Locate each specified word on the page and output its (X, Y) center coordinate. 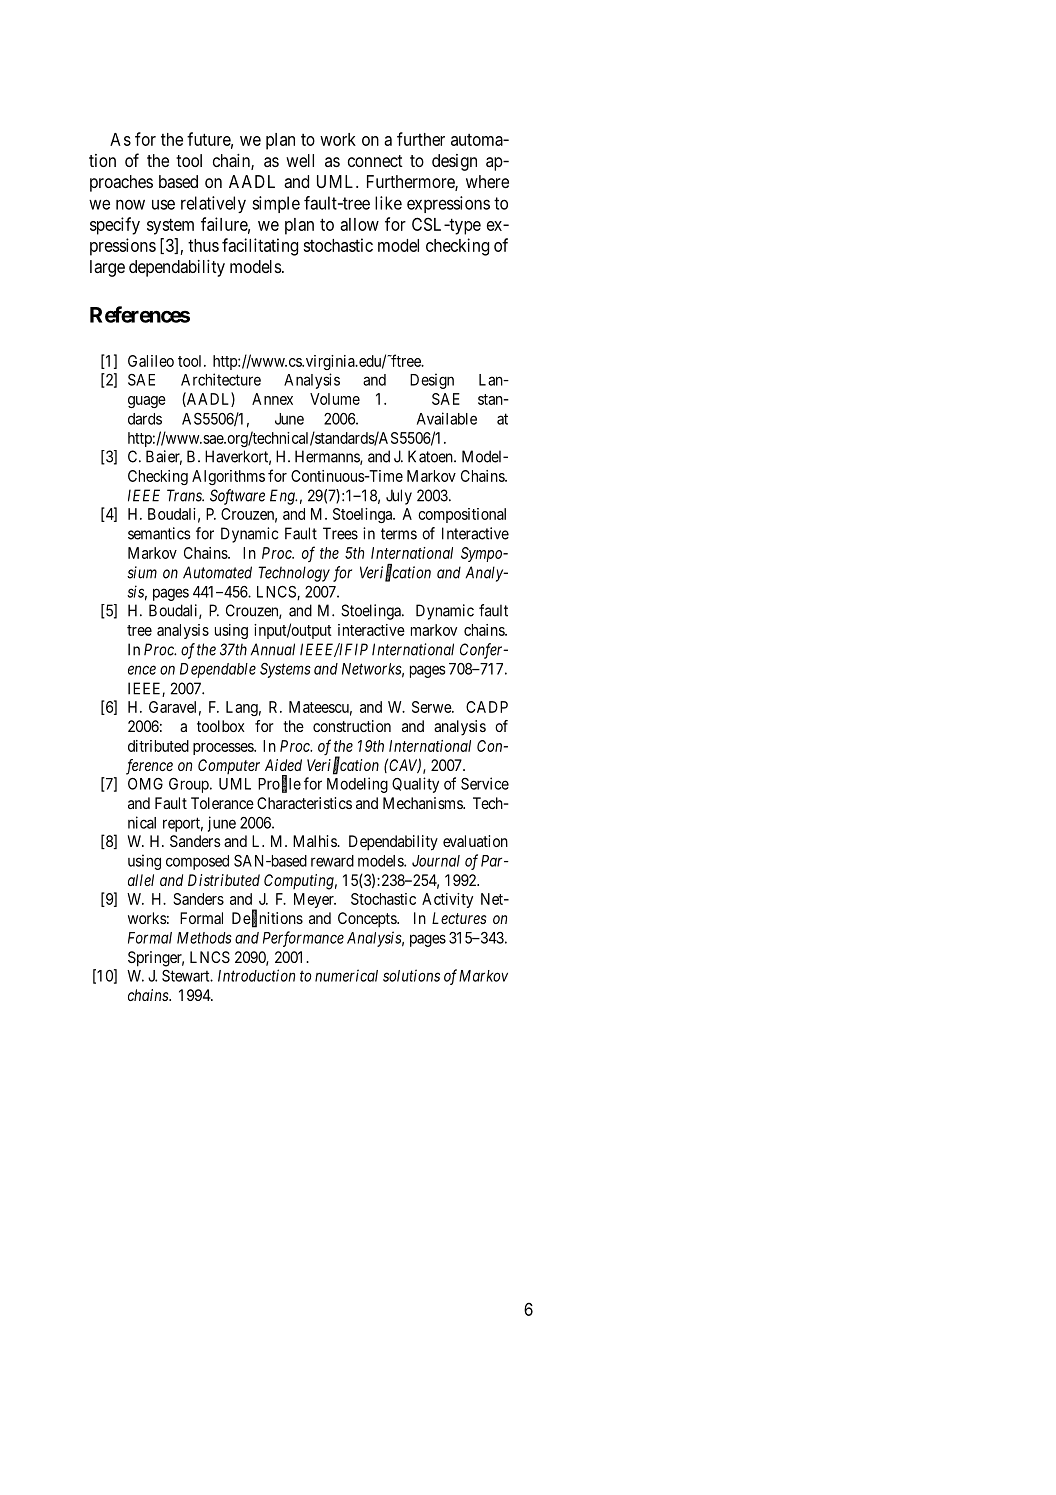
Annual (273, 649)
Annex (272, 399)
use (163, 204)
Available (447, 418)
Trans (185, 495)
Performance (303, 939)
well (300, 160)
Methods (204, 938)
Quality (415, 785)
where (487, 181)
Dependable (218, 670)
